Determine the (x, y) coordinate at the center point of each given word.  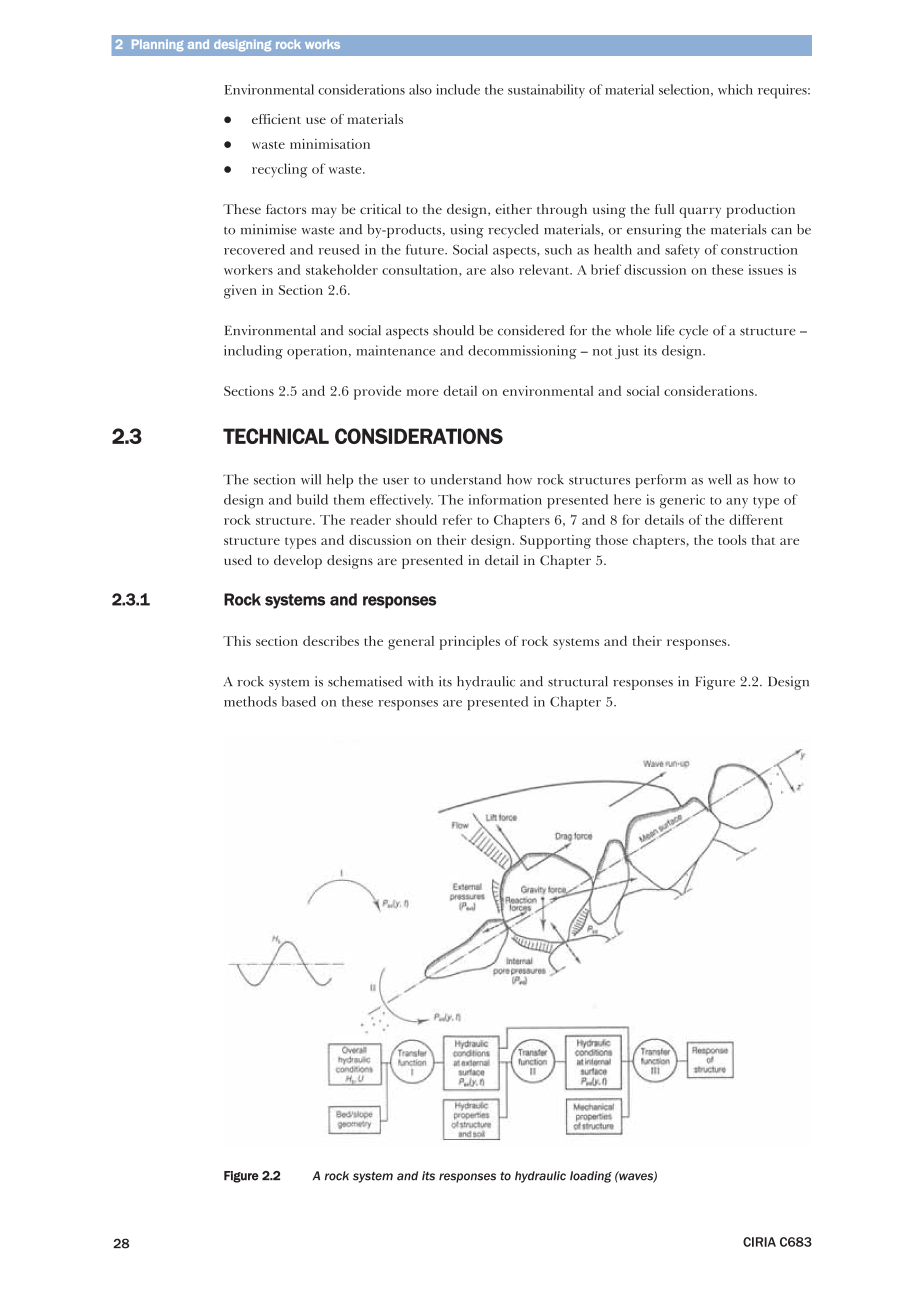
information (505, 499)
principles (470, 643)
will (311, 479)
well (720, 479)
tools (732, 540)
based (299, 701)
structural (578, 681)
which (735, 89)
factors (286, 209)
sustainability (546, 91)
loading (591, 1177)
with (420, 681)
